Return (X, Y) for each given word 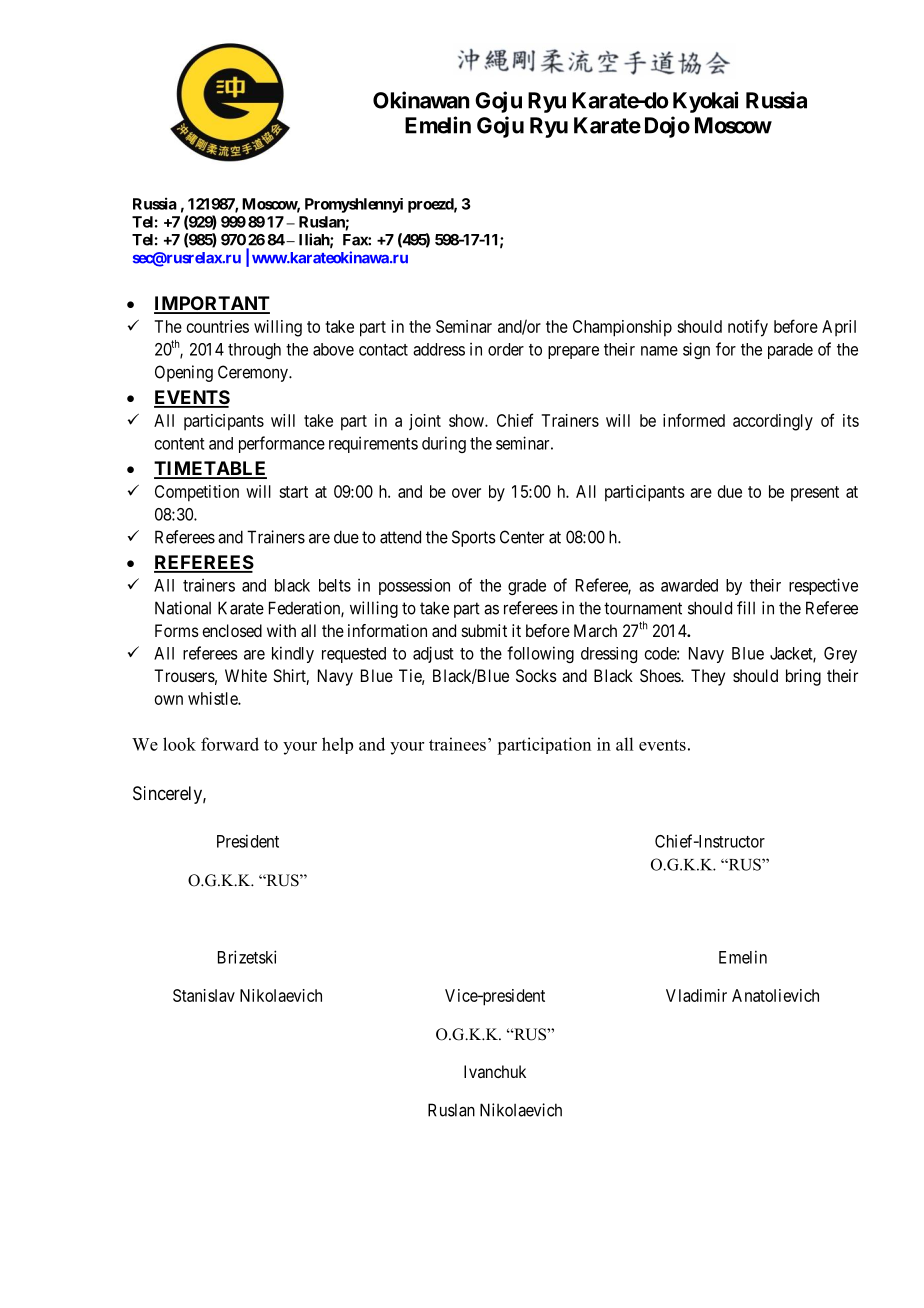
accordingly (773, 422)
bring (803, 677)
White (246, 675)
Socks (536, 675)
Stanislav (204, 995)
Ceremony (254, 373)
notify (748, 328)
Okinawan (421, 100)
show (467, 420)
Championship (622, 328)
